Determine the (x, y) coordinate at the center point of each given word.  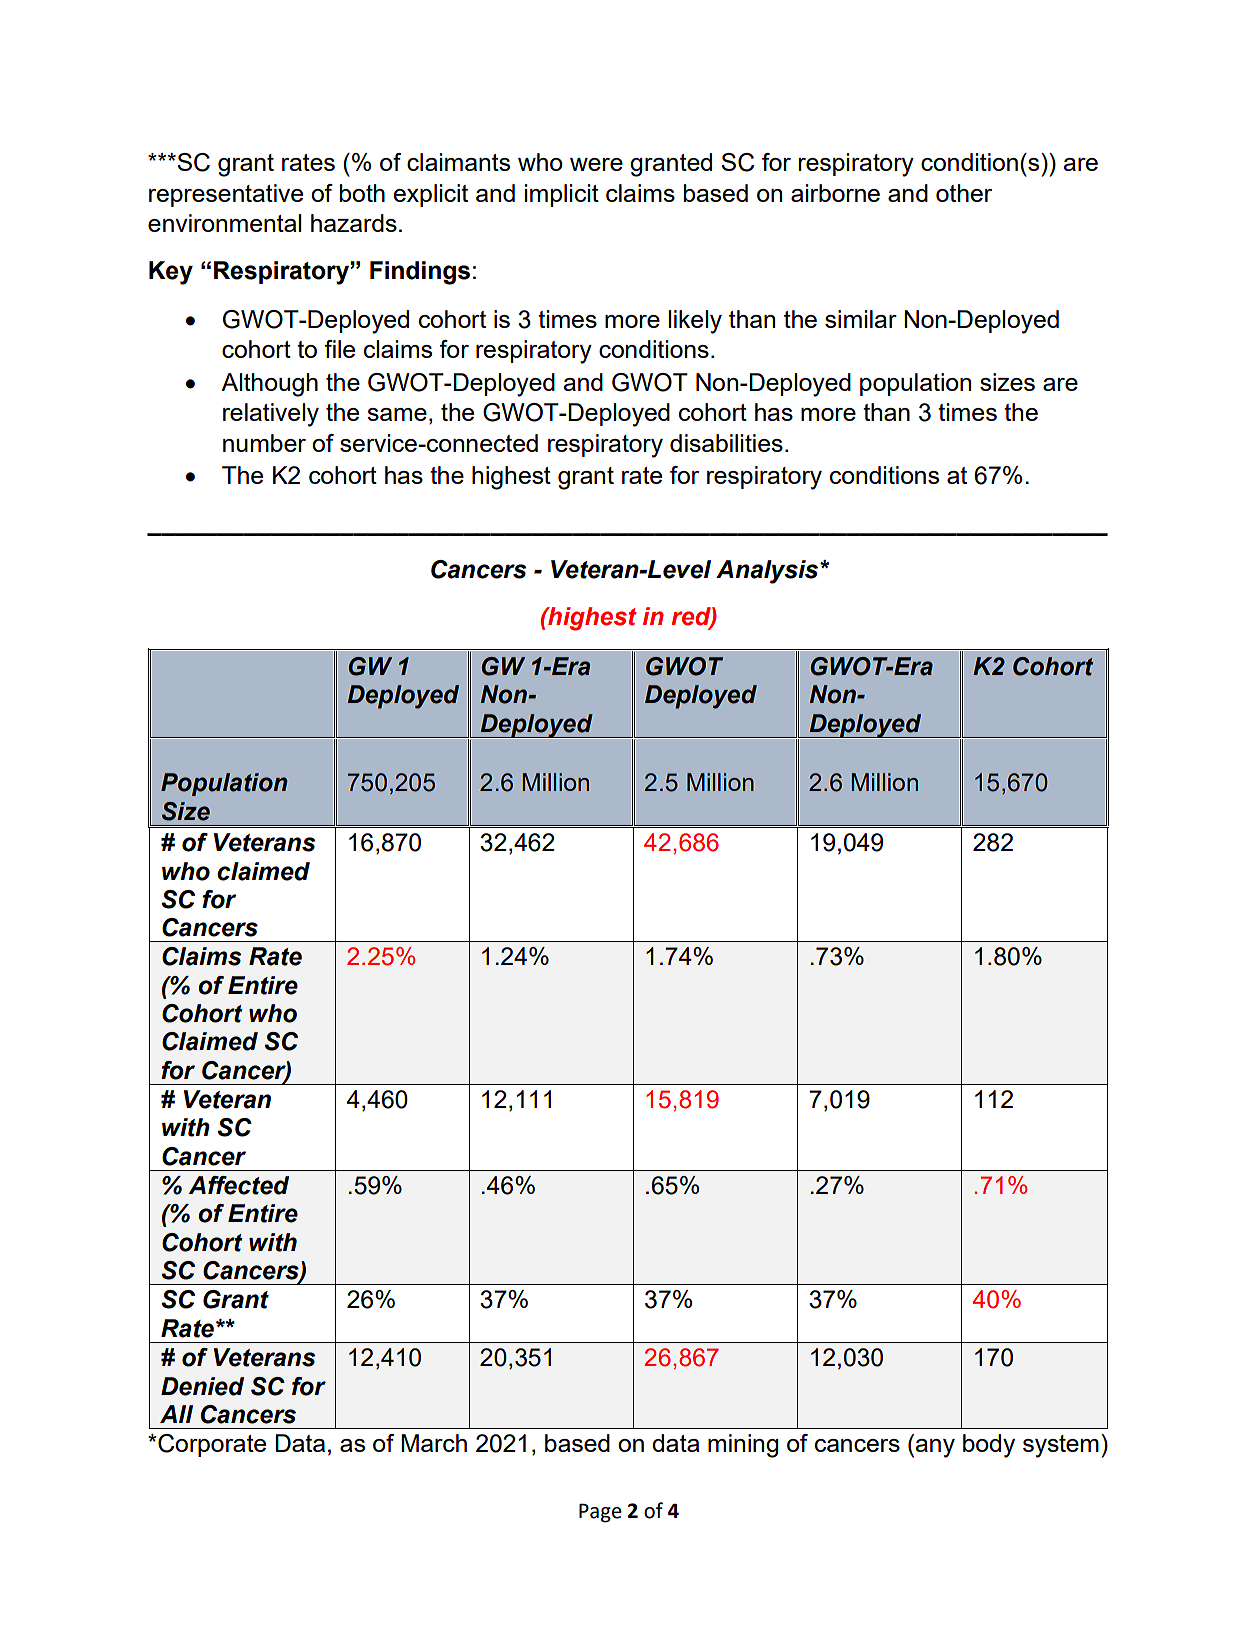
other (964, 193)
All (176, 1414)
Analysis (768, 572)
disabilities (726, 443)
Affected (239, 1185)
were (596, 164)
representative (226, 195)
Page (600, 1513)
